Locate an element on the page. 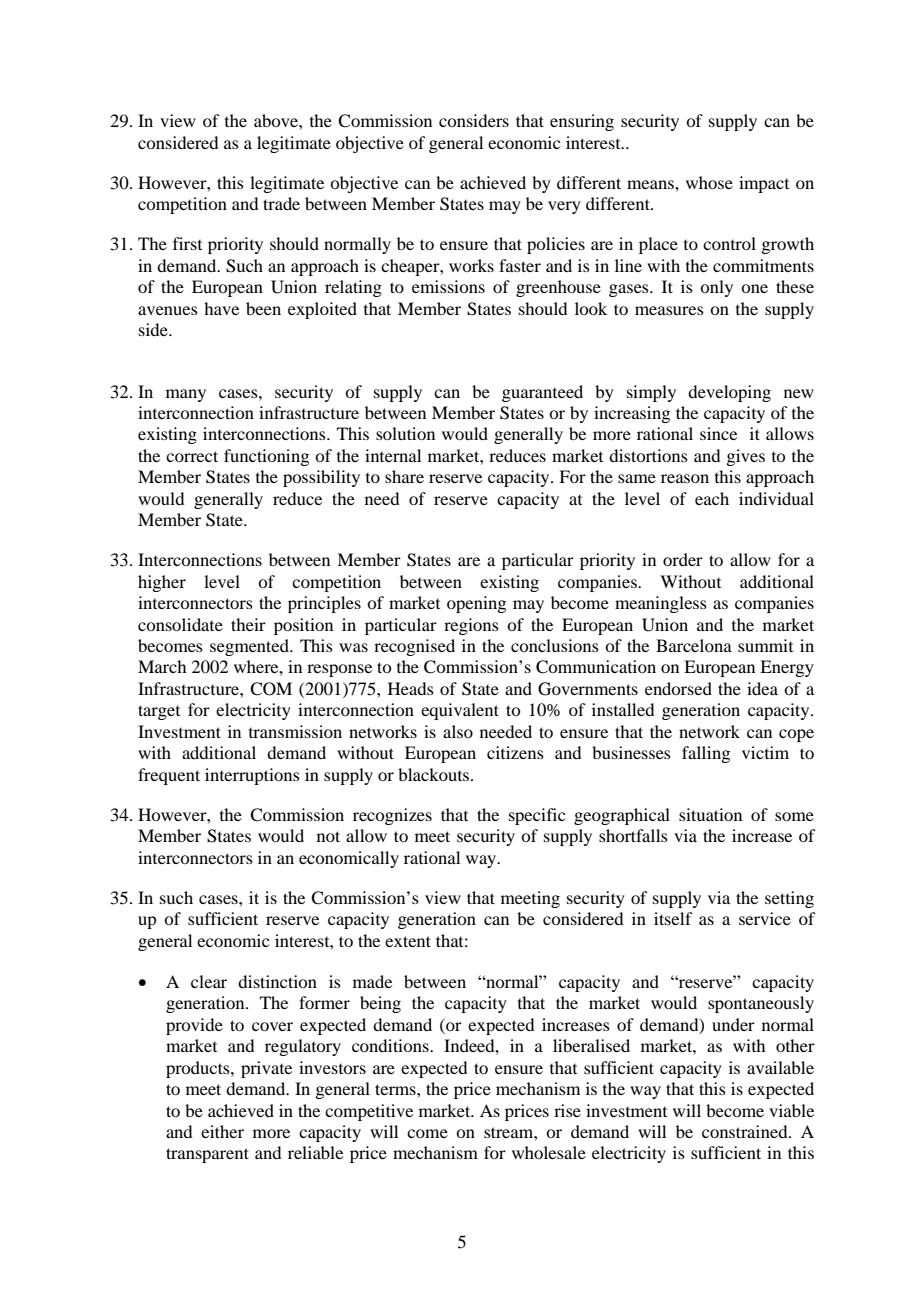 The image size is (924, 1308). ensuring is located at coordinates (582, 122).
